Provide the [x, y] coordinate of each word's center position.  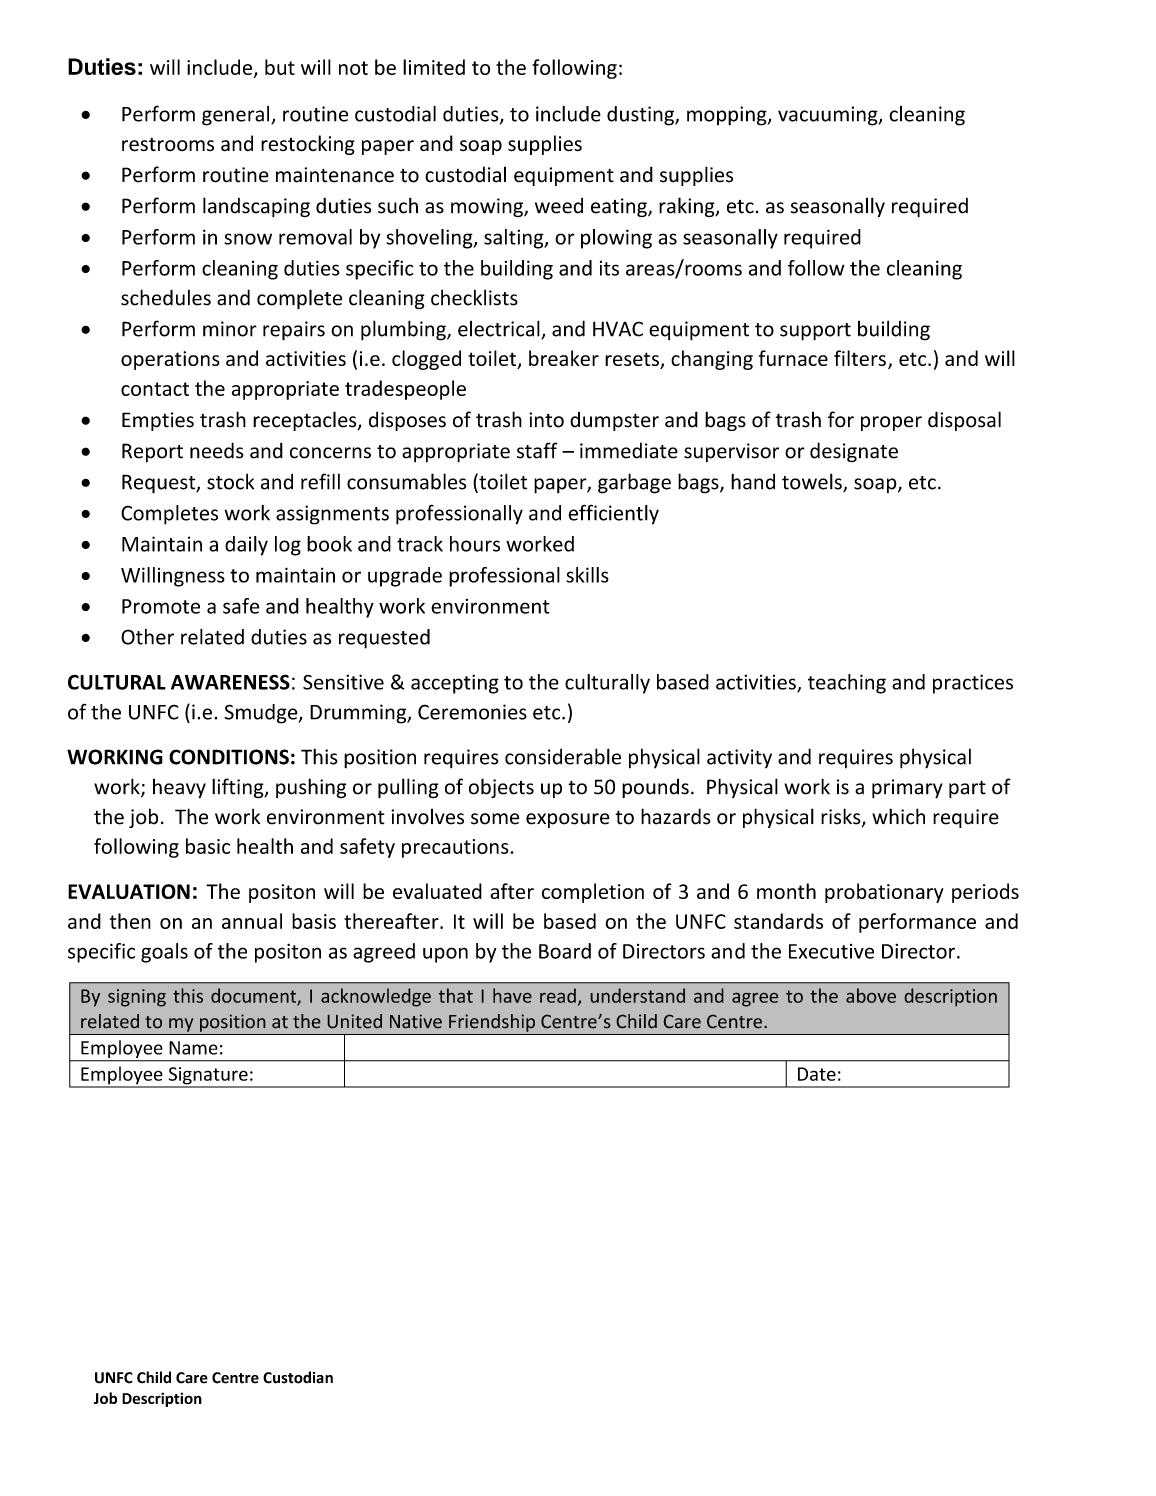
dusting [641, 116]
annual [252, 921]
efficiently [613, 514]
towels [813, 482]
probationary [884, 893]
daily [246, 546]
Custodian [298, 1377]
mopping [728, 116]
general [237, 116]
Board [565, 951]
